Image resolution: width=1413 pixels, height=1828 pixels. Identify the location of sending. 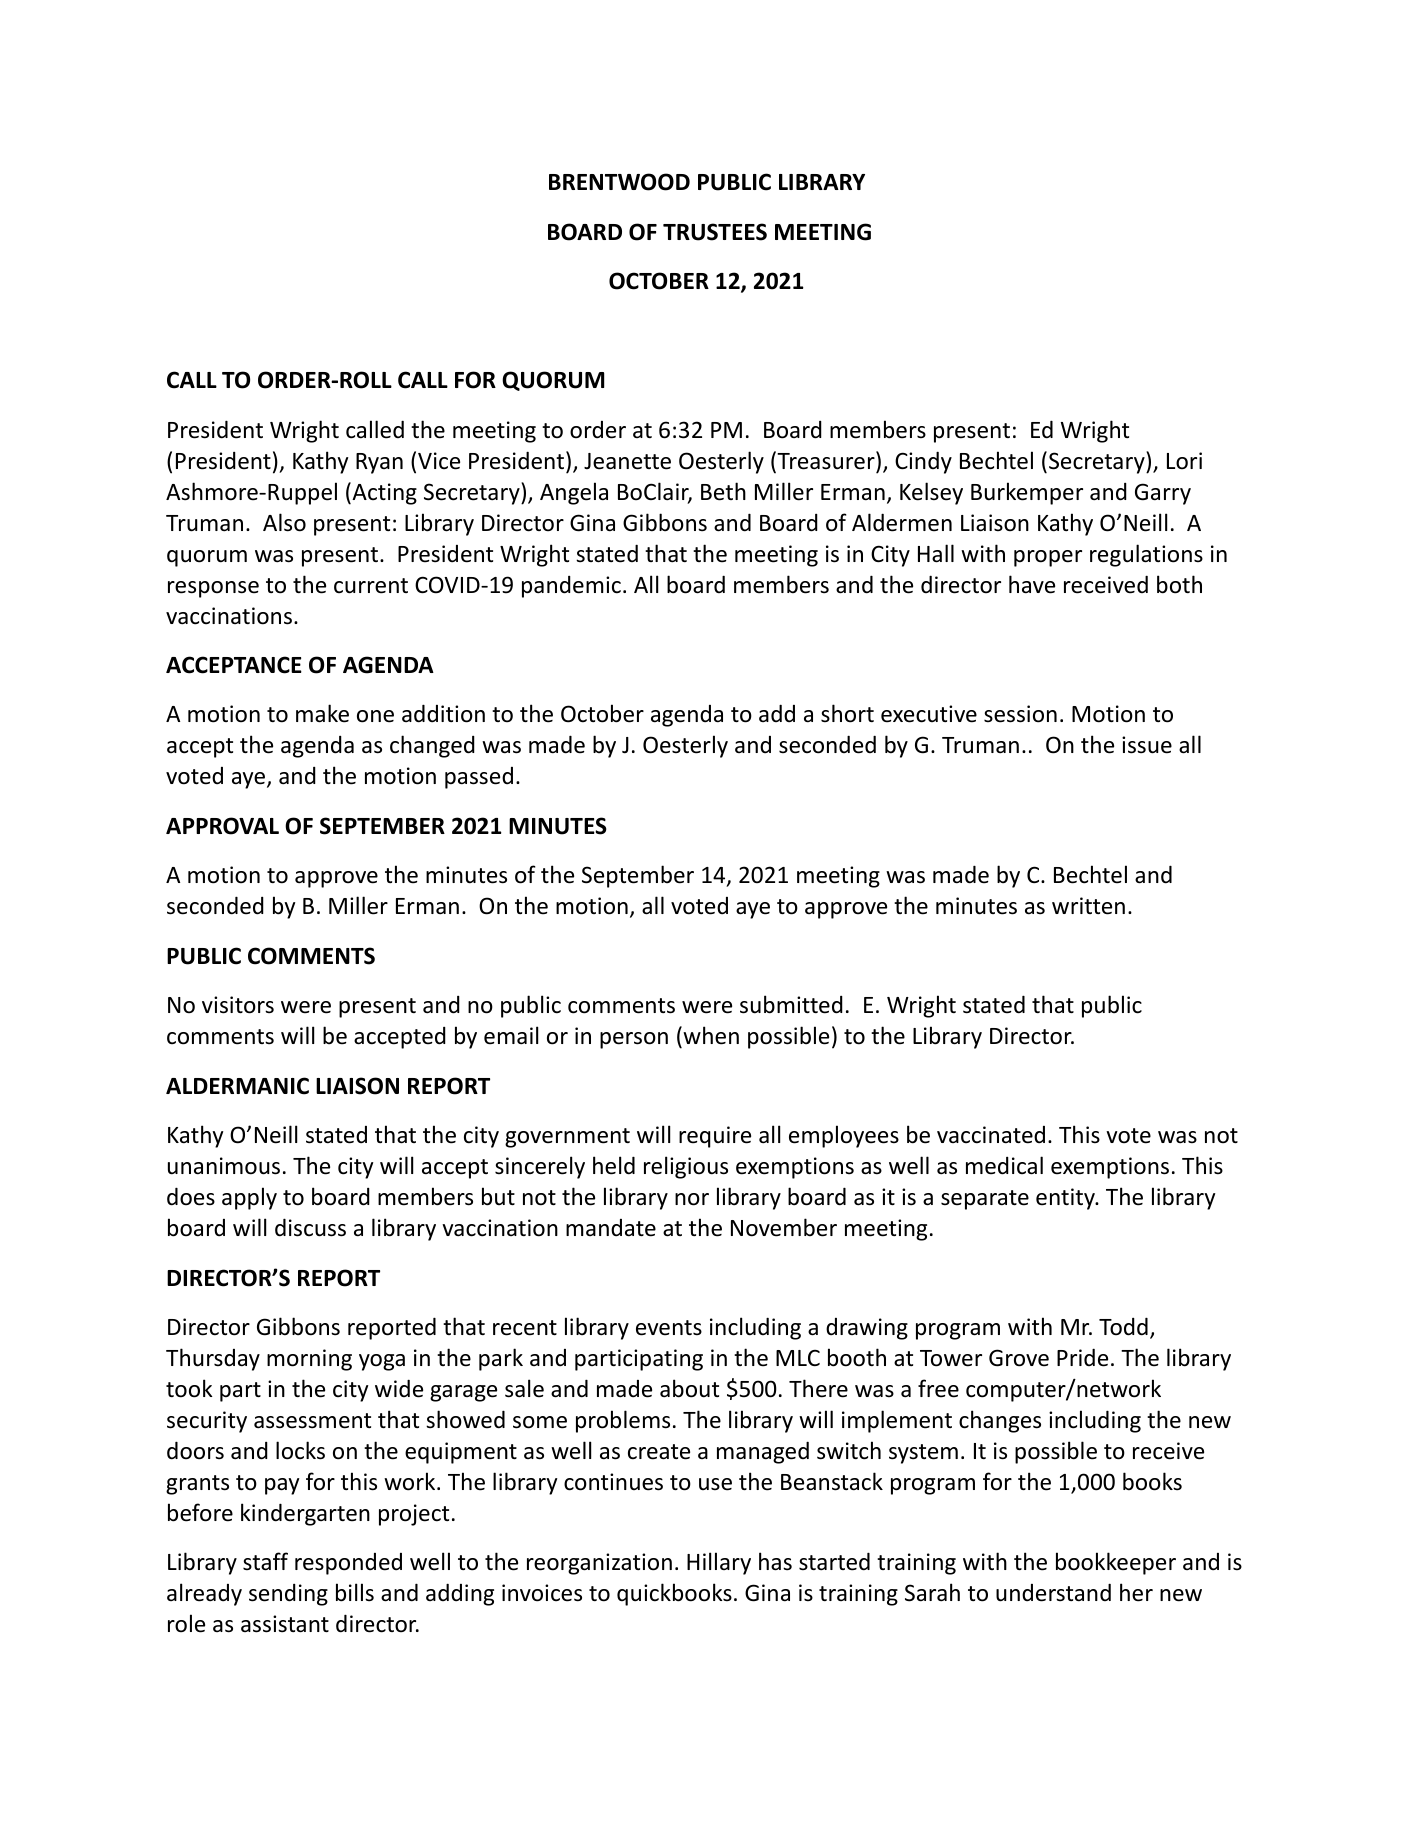
(288, 1595).
